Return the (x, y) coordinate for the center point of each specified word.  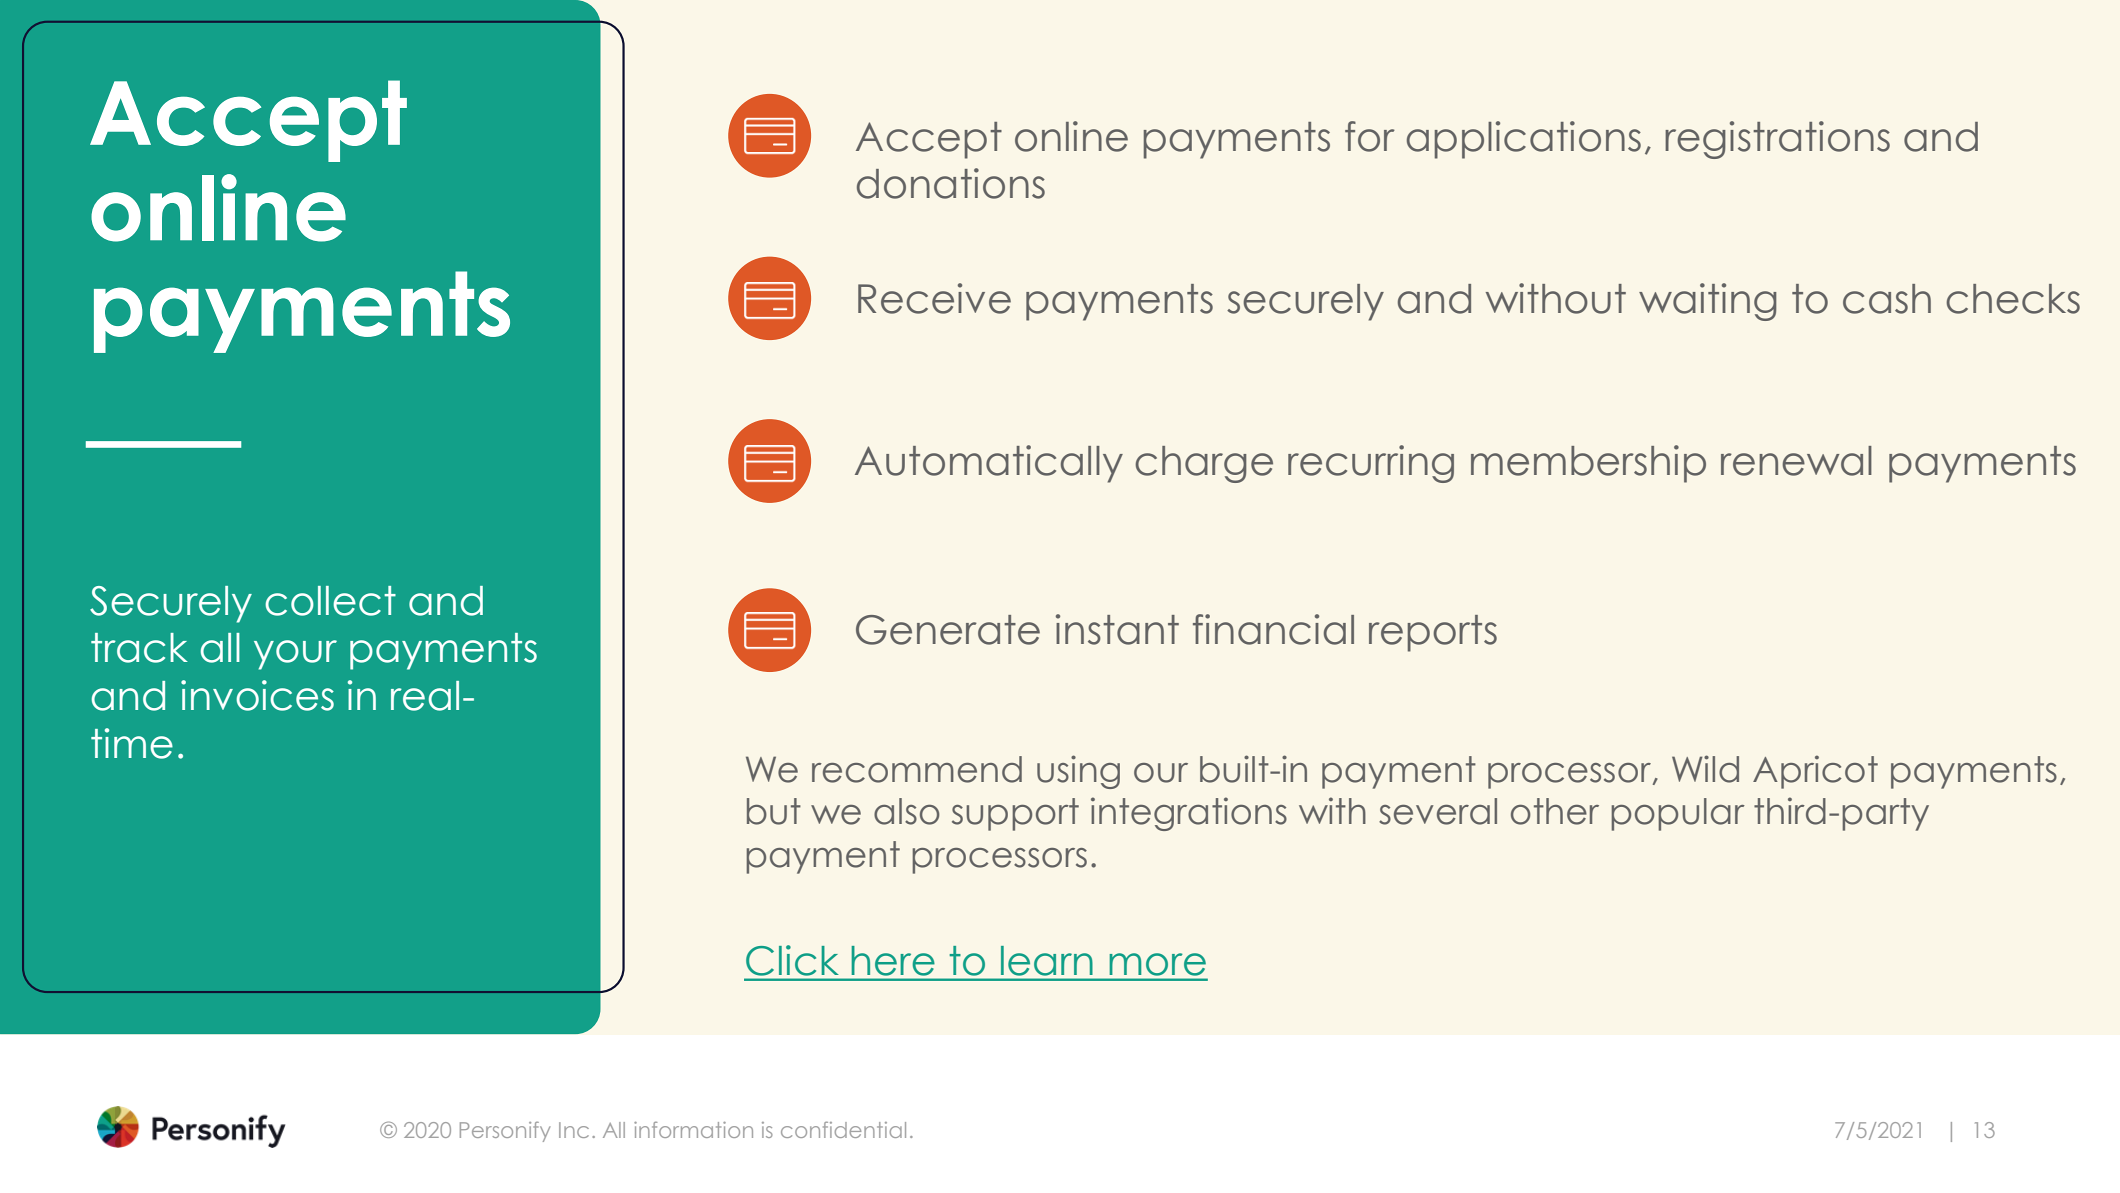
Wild (1705, 769)
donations (951, 183)
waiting (1708, 302)
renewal (1796, 461)
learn (1046, 961)
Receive (934, 298)
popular (1678, 814)
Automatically (989, 464)
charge (1204, 464)
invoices (257, 695)
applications (1524, 140)
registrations (1777, 140)
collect (330, 601)
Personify (505, 1132)
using (1078, 772)
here (893, 961)
